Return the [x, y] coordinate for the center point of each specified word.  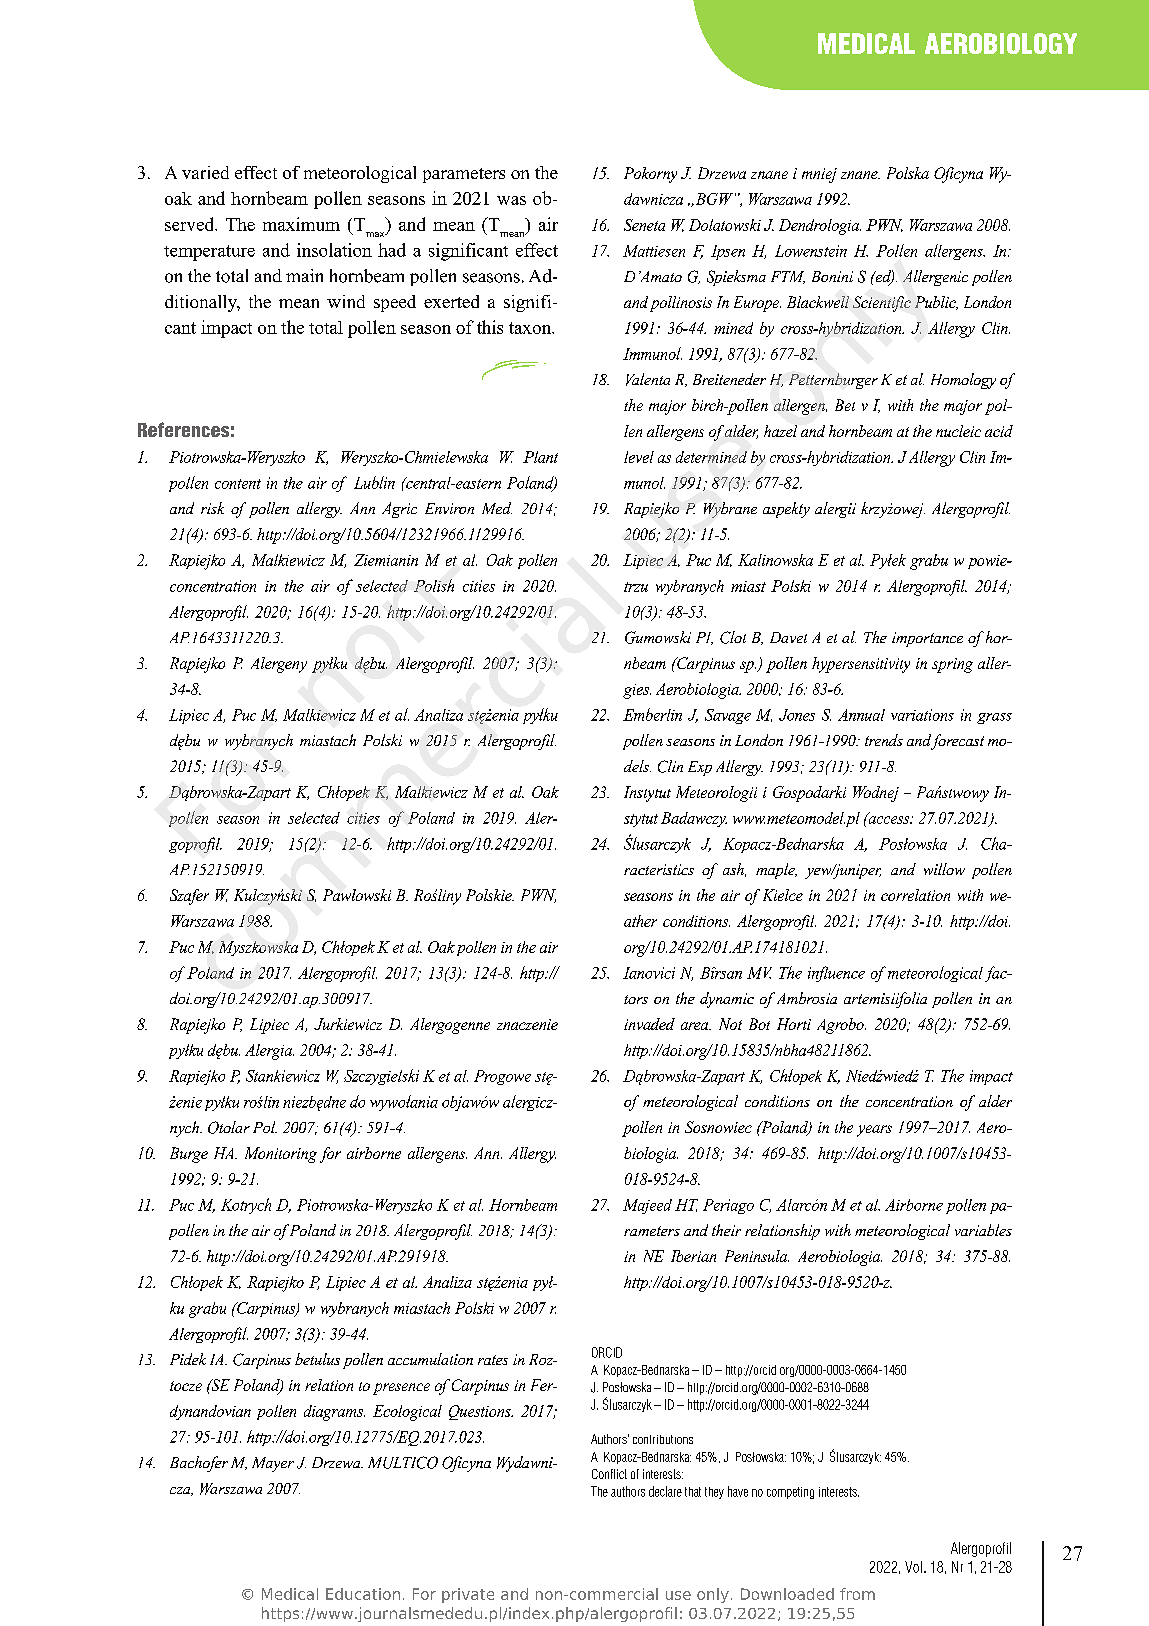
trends [884, 740]
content [238, 484]
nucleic [958, 431]
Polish [434, 585]
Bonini [832, 276]
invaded [649, 1024]
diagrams [334, 1413]
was [511, 200]
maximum [301, 224]
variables [983, 1230]
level [639, 457]
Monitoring [281, 1155]
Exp [700, 768]
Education [363, 1594]
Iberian [693, 1256]
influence [836, 974]
